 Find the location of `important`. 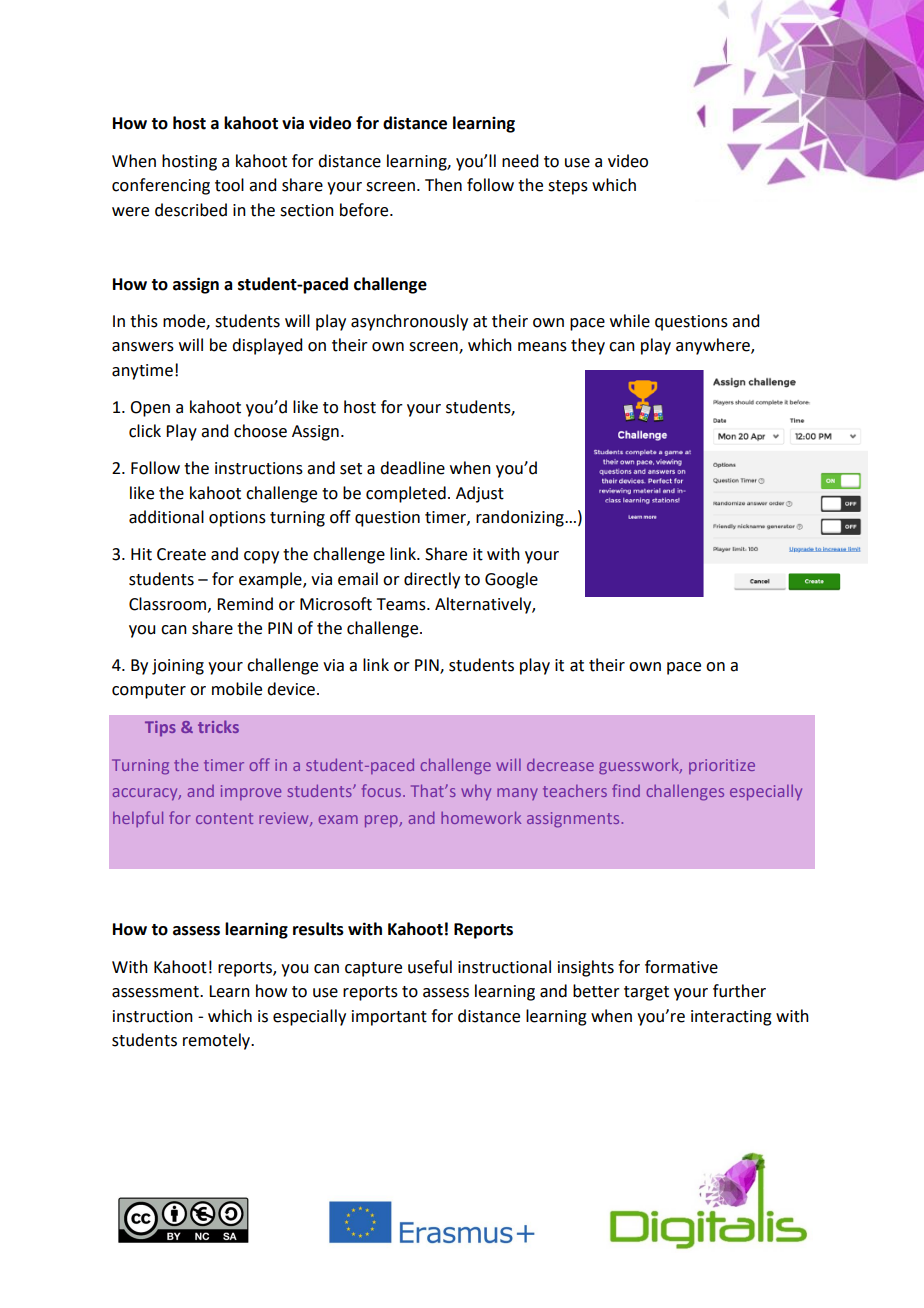

important is located at coordinates (389, 1018).
